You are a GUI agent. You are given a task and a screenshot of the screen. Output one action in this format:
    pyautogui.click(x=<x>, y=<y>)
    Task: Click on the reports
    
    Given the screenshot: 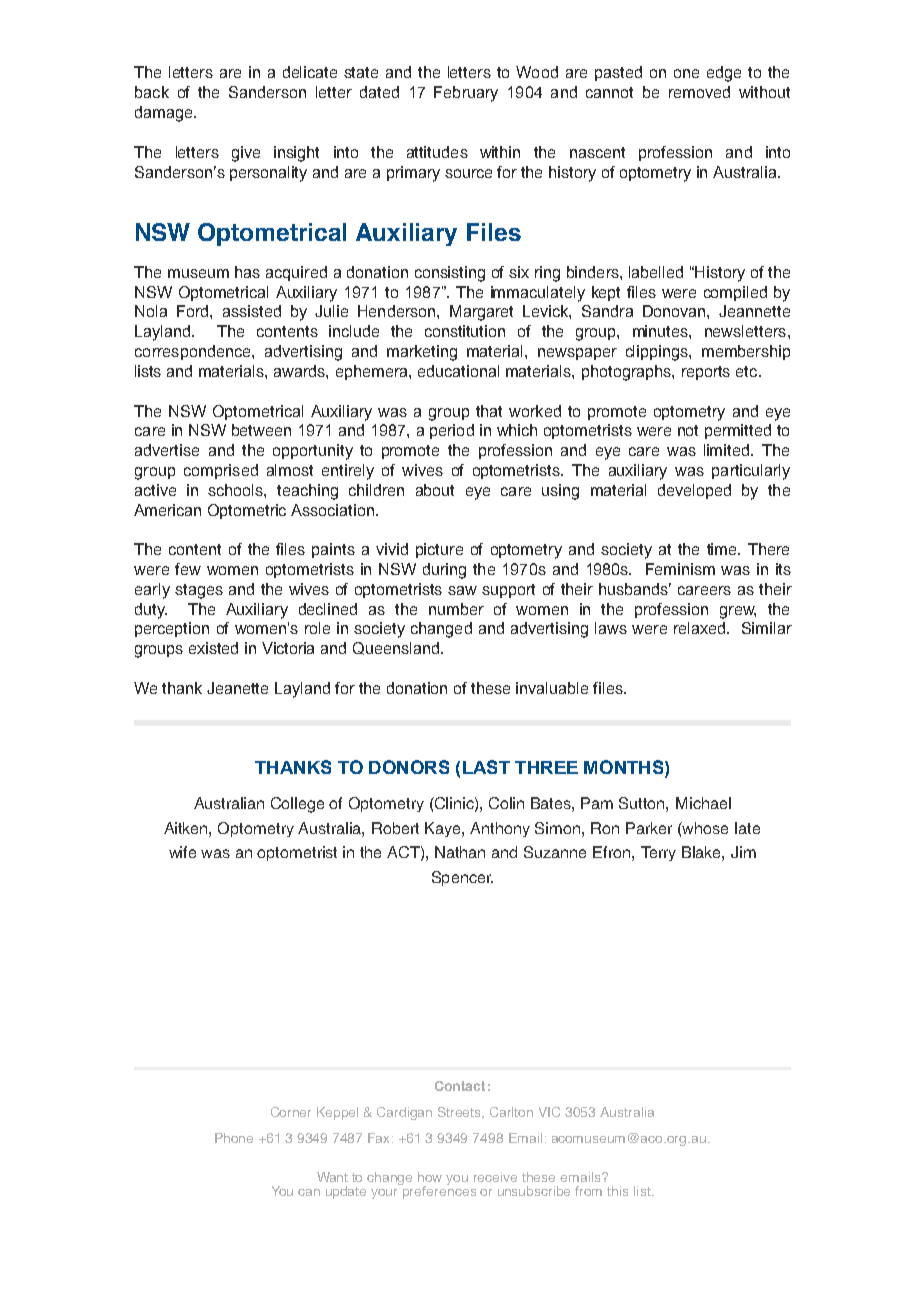 What is the action you would take?
    pyautogui.click(x=706, y=373)
